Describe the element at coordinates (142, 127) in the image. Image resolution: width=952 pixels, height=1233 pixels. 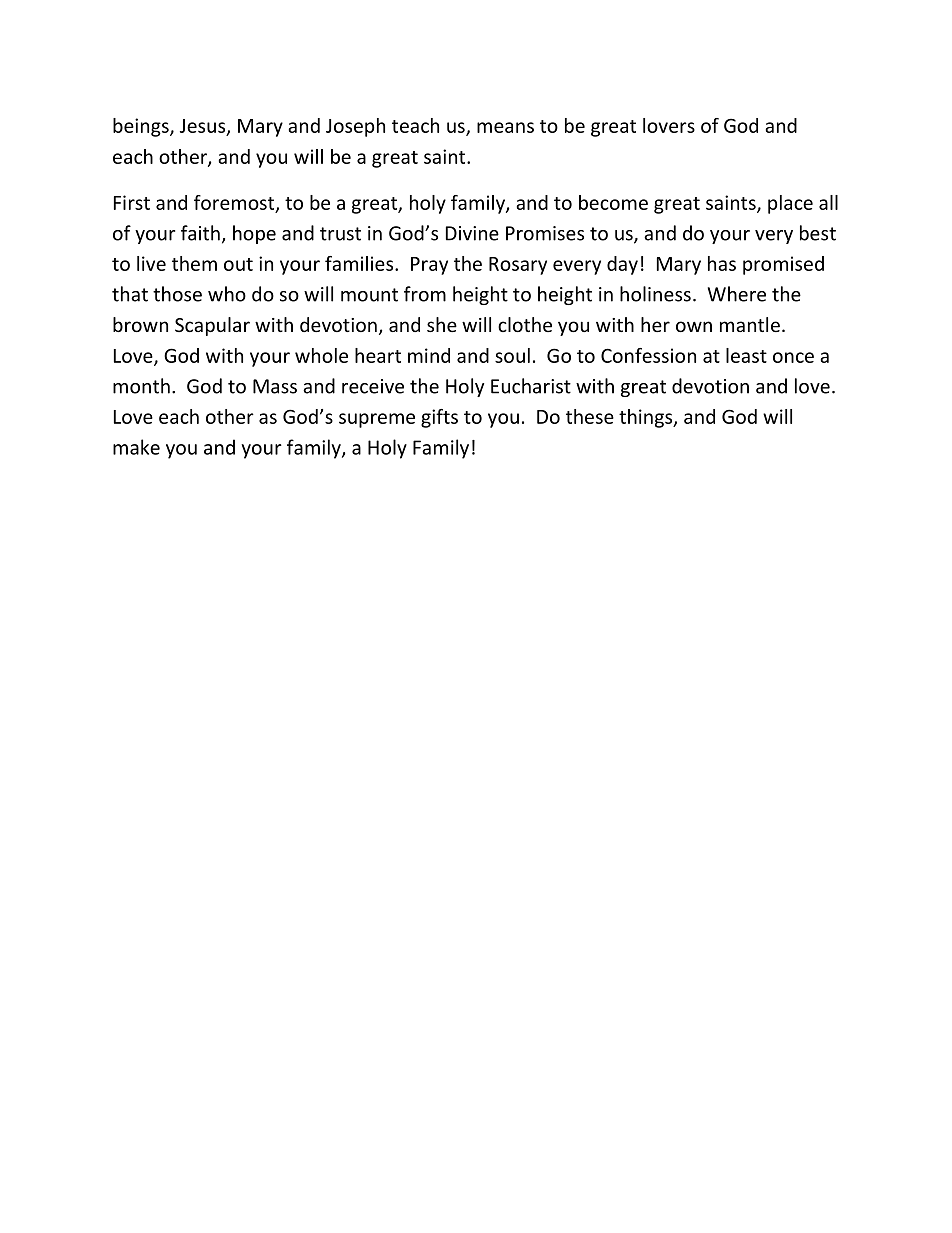
I see `beings` at that location.
